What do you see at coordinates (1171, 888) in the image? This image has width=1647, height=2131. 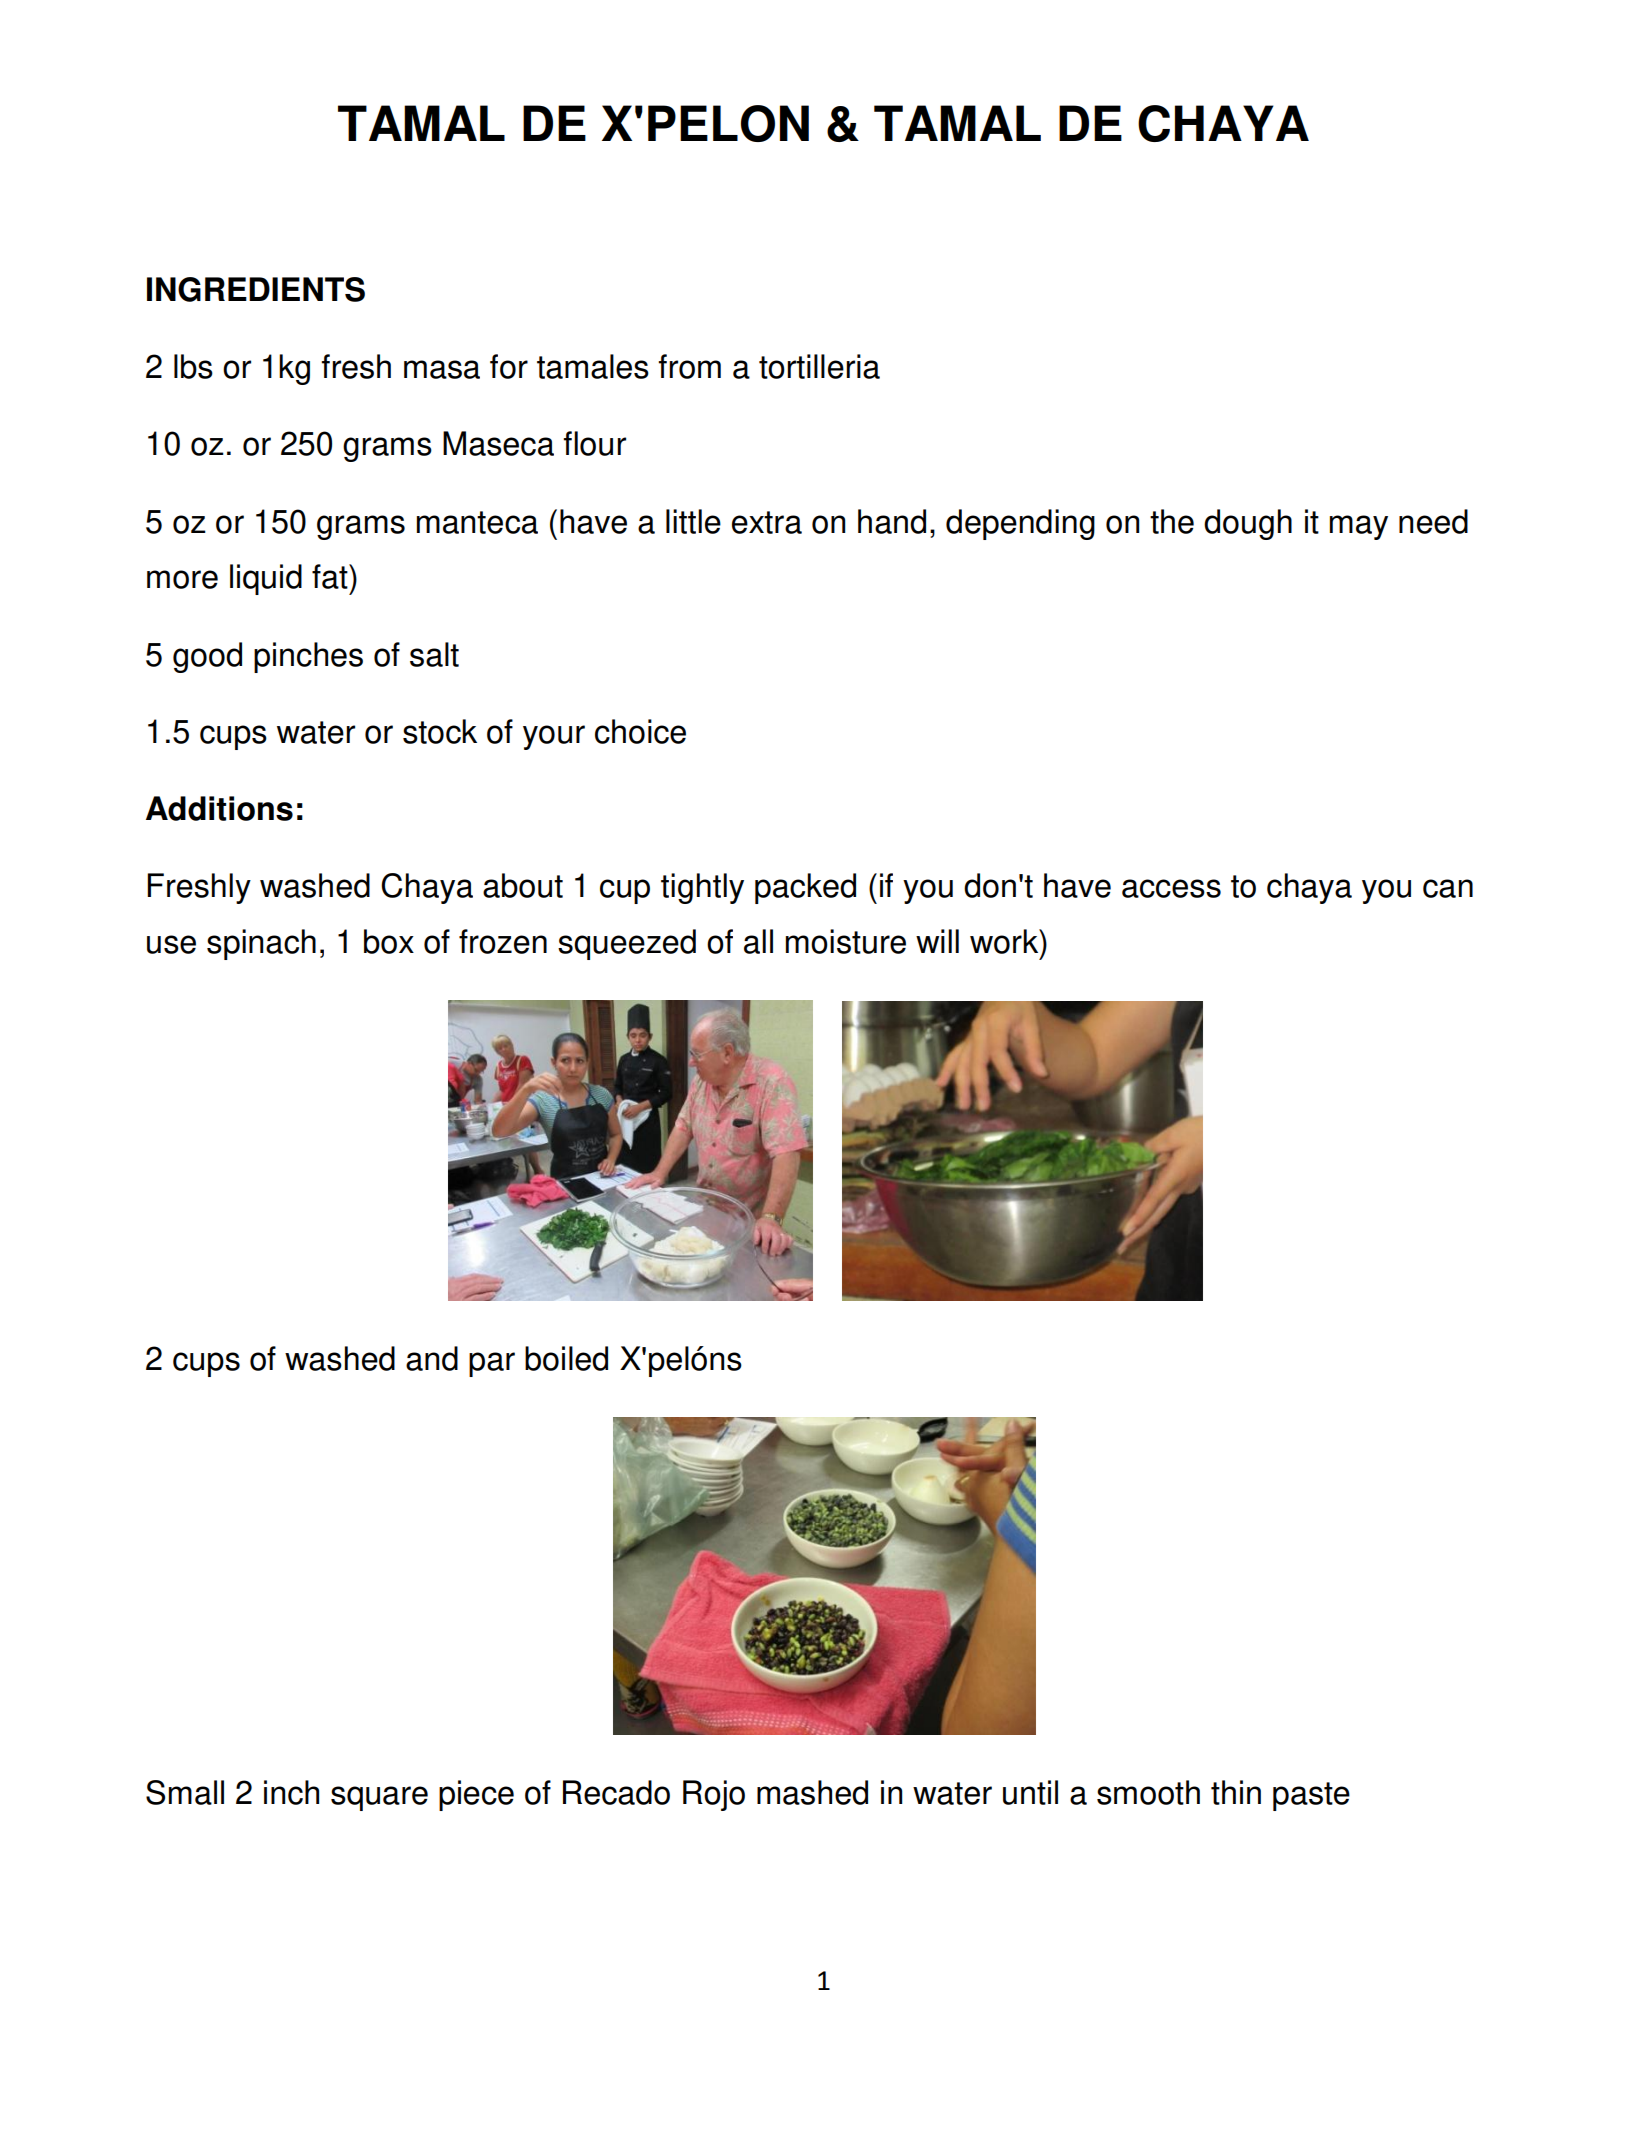 I see `access` at bounding box center [1171, 888].
